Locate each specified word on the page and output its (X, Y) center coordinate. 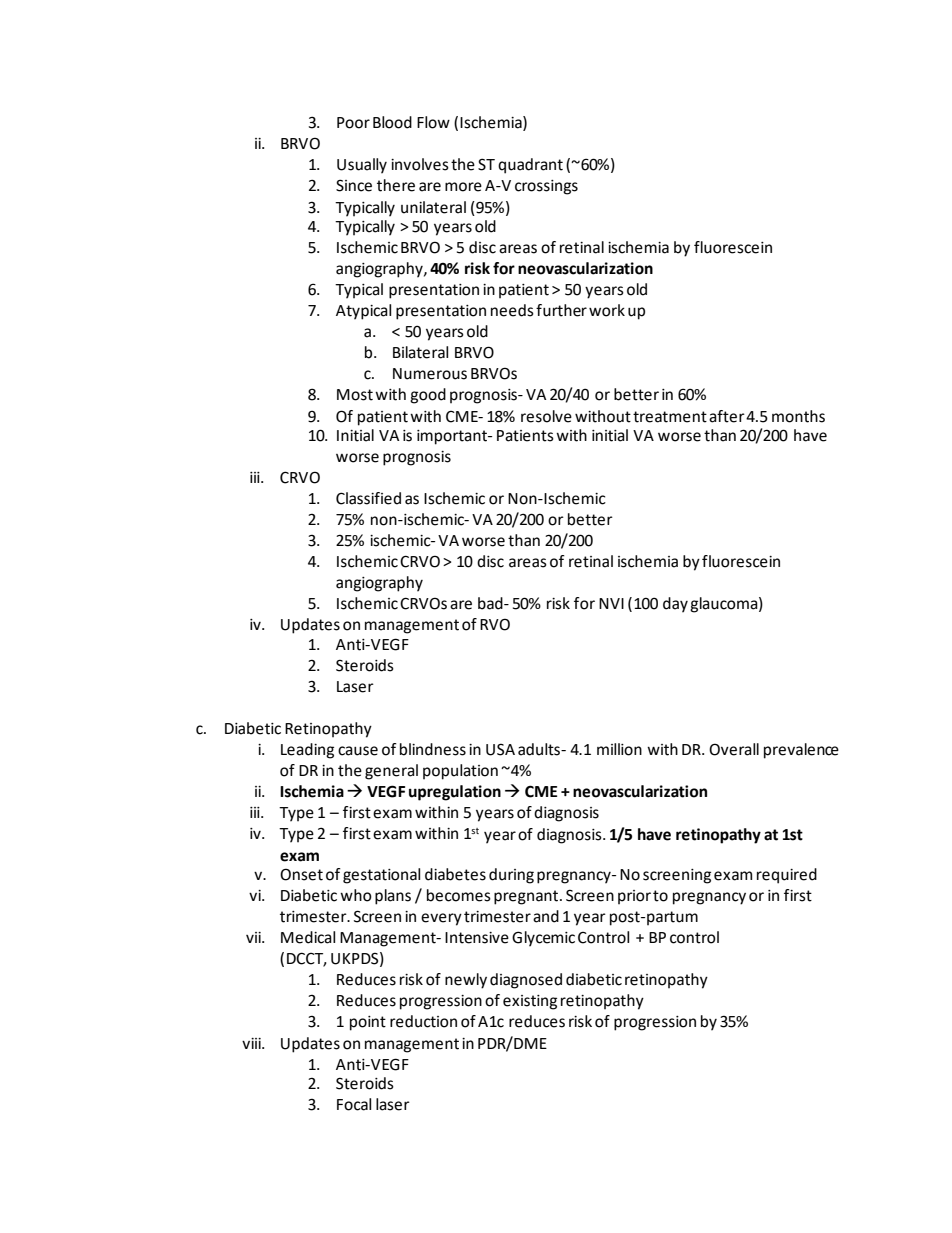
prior (634, 897)
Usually (362, 166)
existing (530, 1002)
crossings (546, 187)
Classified (368, 498)
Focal (354, 1104)
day (675, 605)
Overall (734, 749)
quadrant (530, 166)
